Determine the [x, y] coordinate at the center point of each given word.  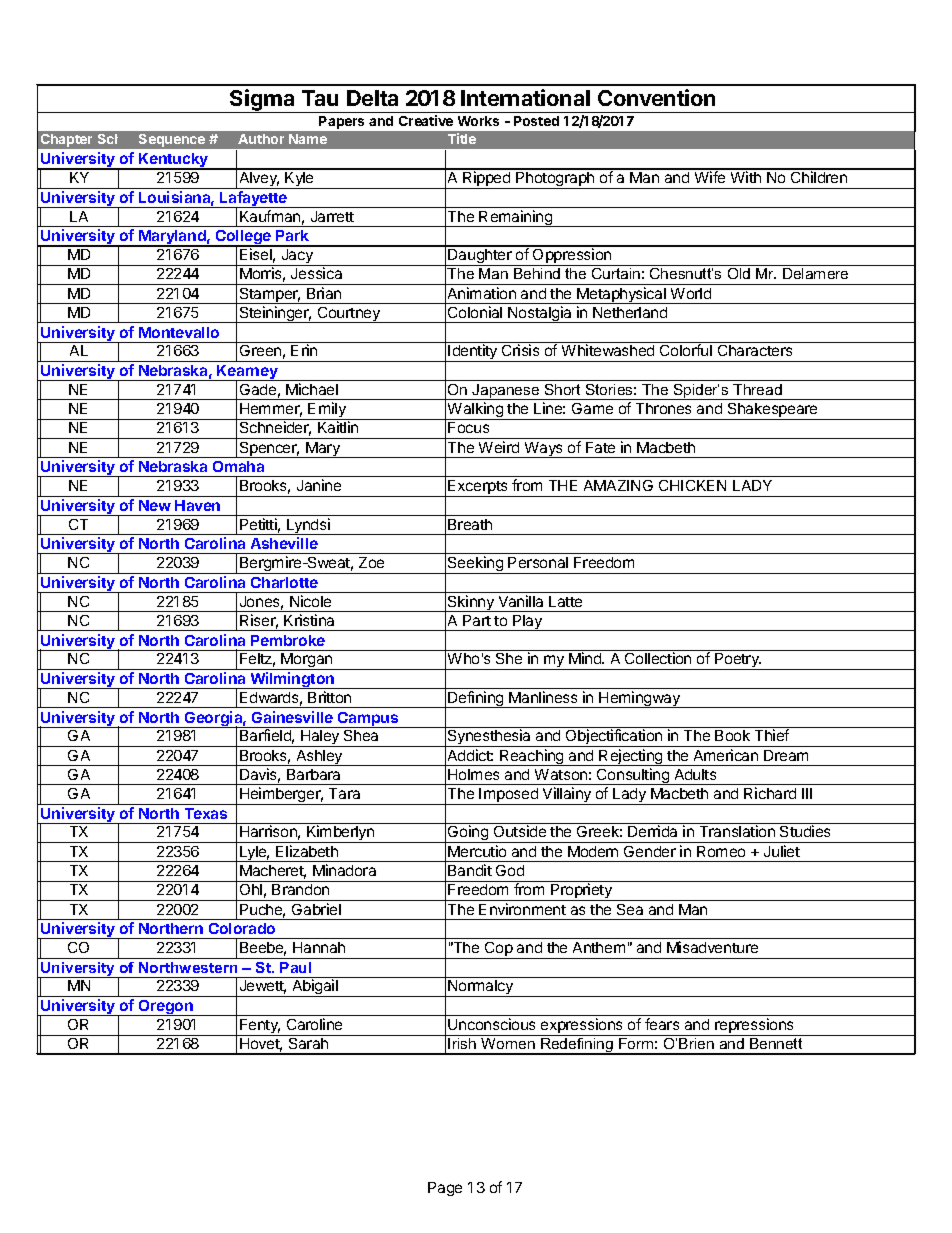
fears [662, 1024]
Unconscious [491, 1024]
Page [445, 1189]
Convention [656, 97]
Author [261, 139]
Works [478, 121]
